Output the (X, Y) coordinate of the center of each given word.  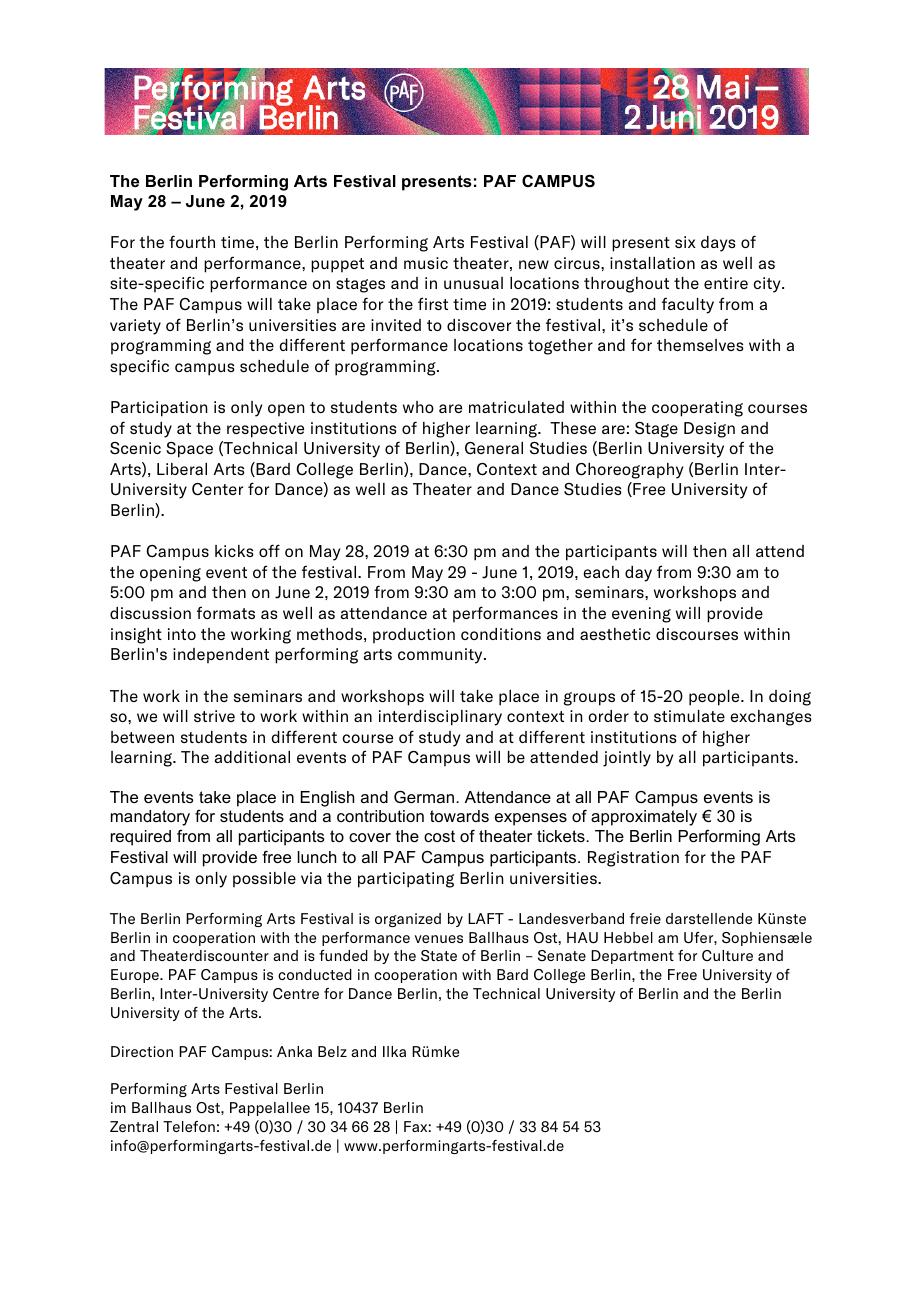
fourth (192, 241)
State (439, 956)
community (441, 656)
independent (221, 656)
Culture (727, 955)
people (715, 698)
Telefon (189, 1126)
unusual (473, 283)
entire (726, 283)
